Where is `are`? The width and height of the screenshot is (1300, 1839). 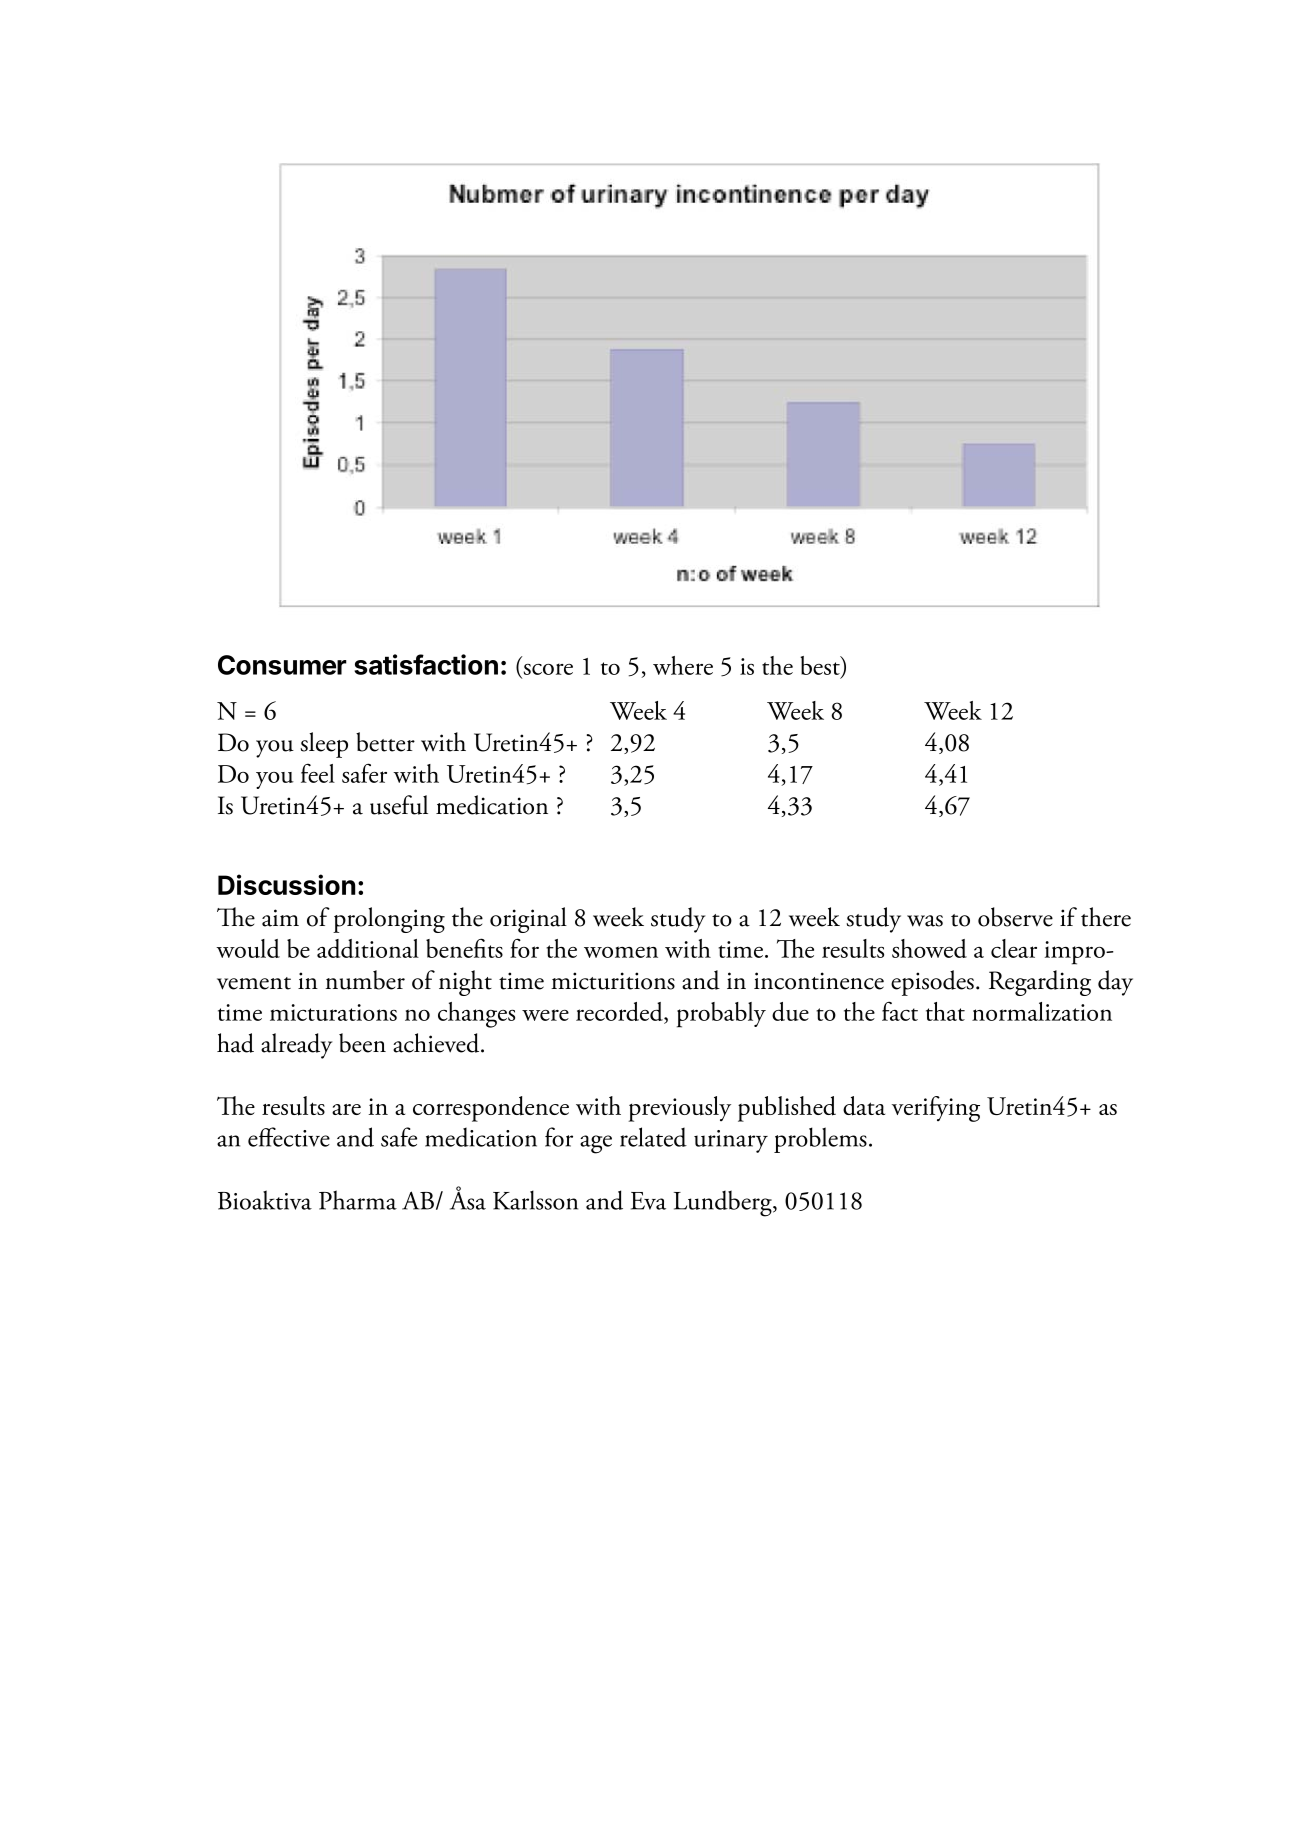 are is located at coordinates (346, 1109).
